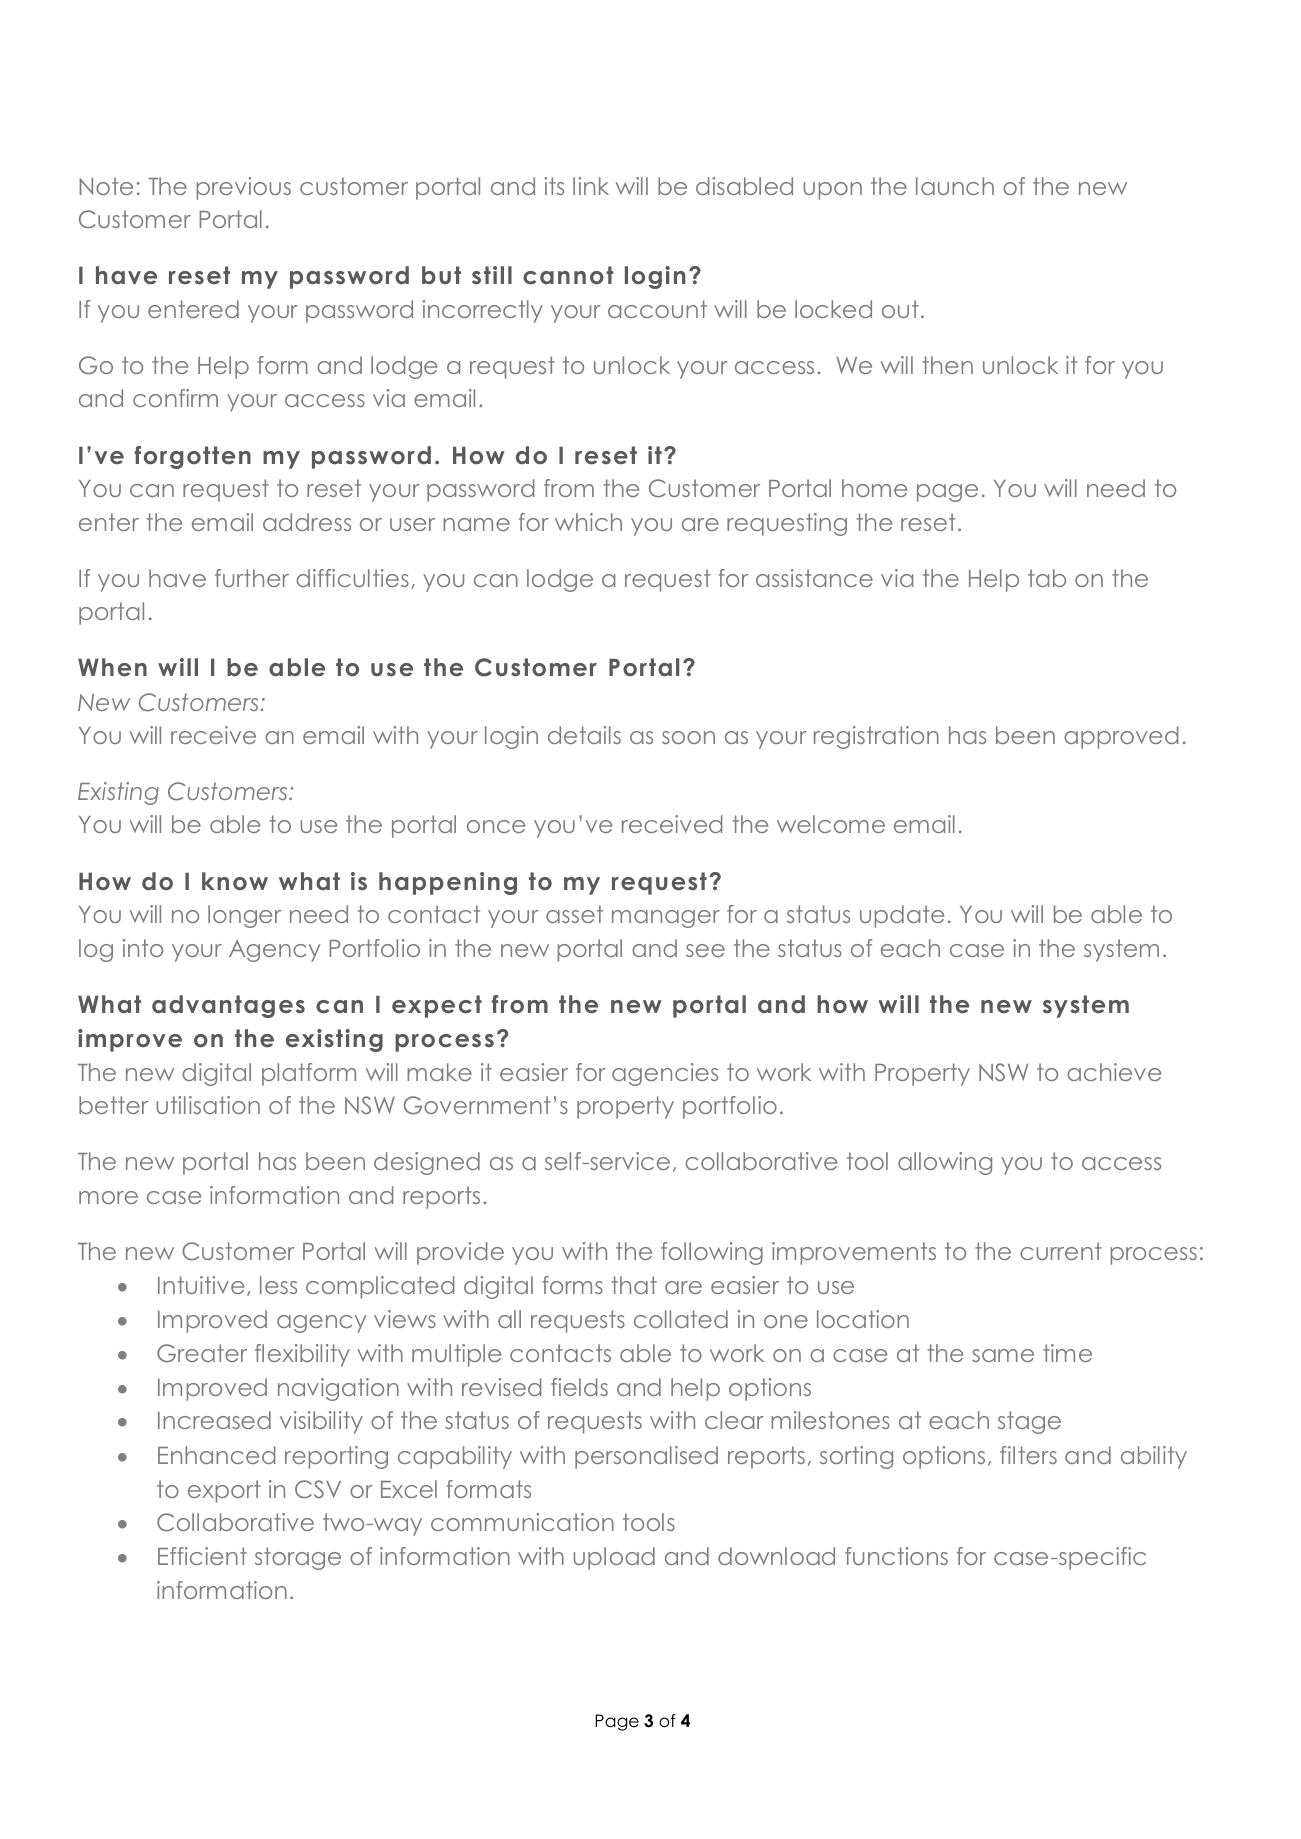  What do you see at coordinates (955, 186) in the document?
I see `launch` at bounding box center [955, 186].
